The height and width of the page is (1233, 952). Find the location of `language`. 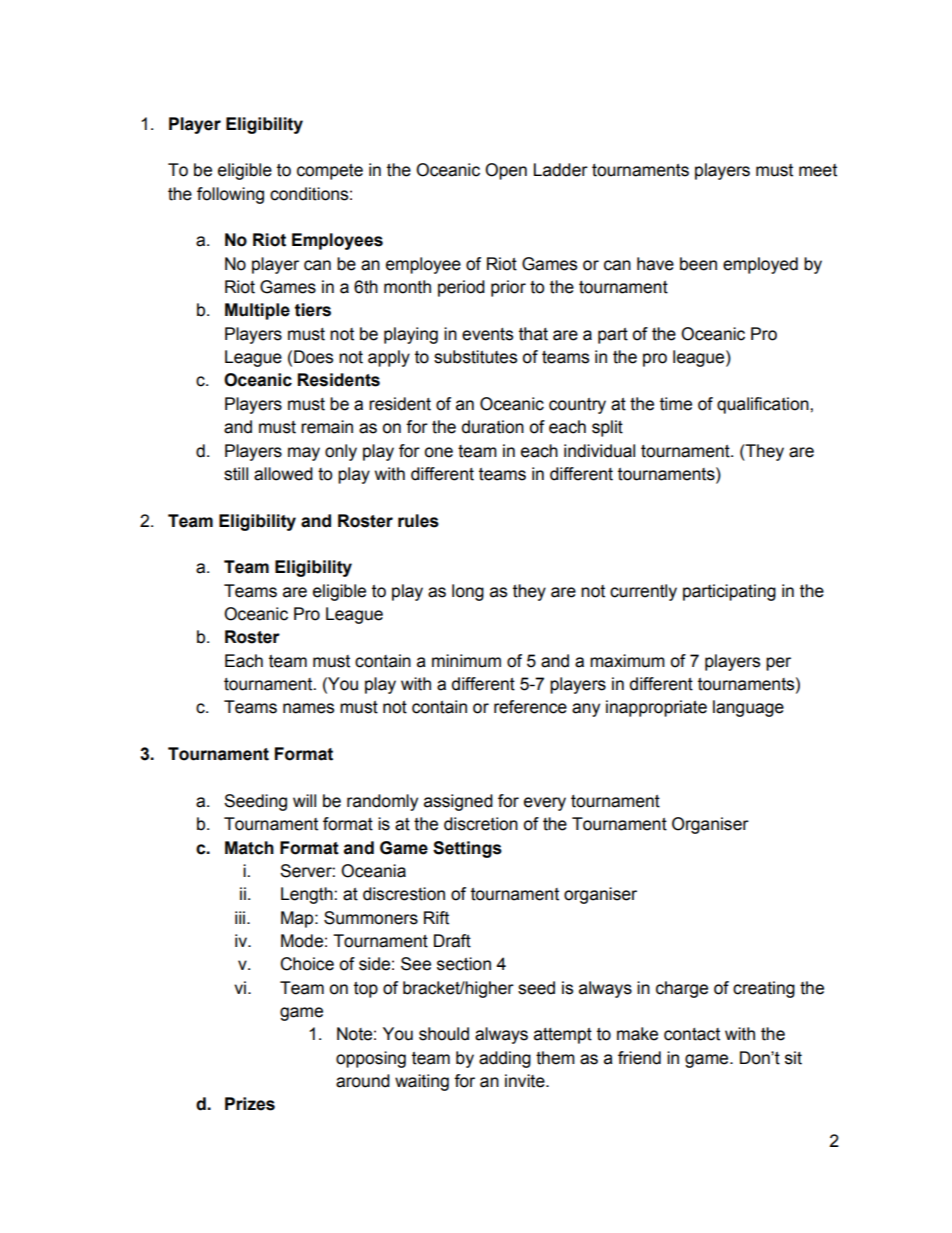

language is located at coordinates (748, 708).
